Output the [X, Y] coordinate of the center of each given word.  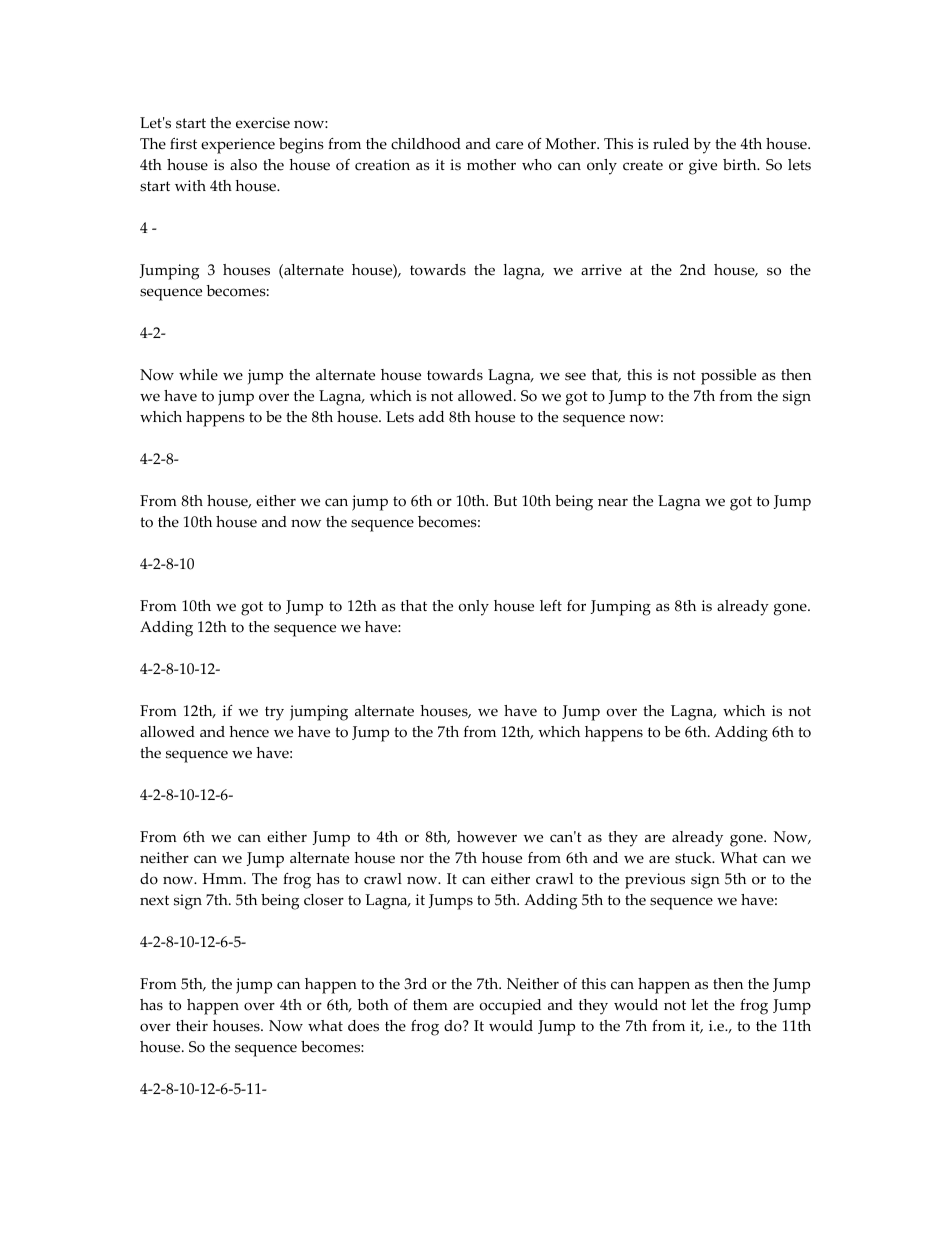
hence [249, 732]
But [505, 501]
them [430, 1005]
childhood [426, 144]
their [192, 1026]
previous [655, 881]
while [198, 375]
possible [728, 377]
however [487, 837]
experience [238, 146]
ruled [671, 144]
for [576, 606]
